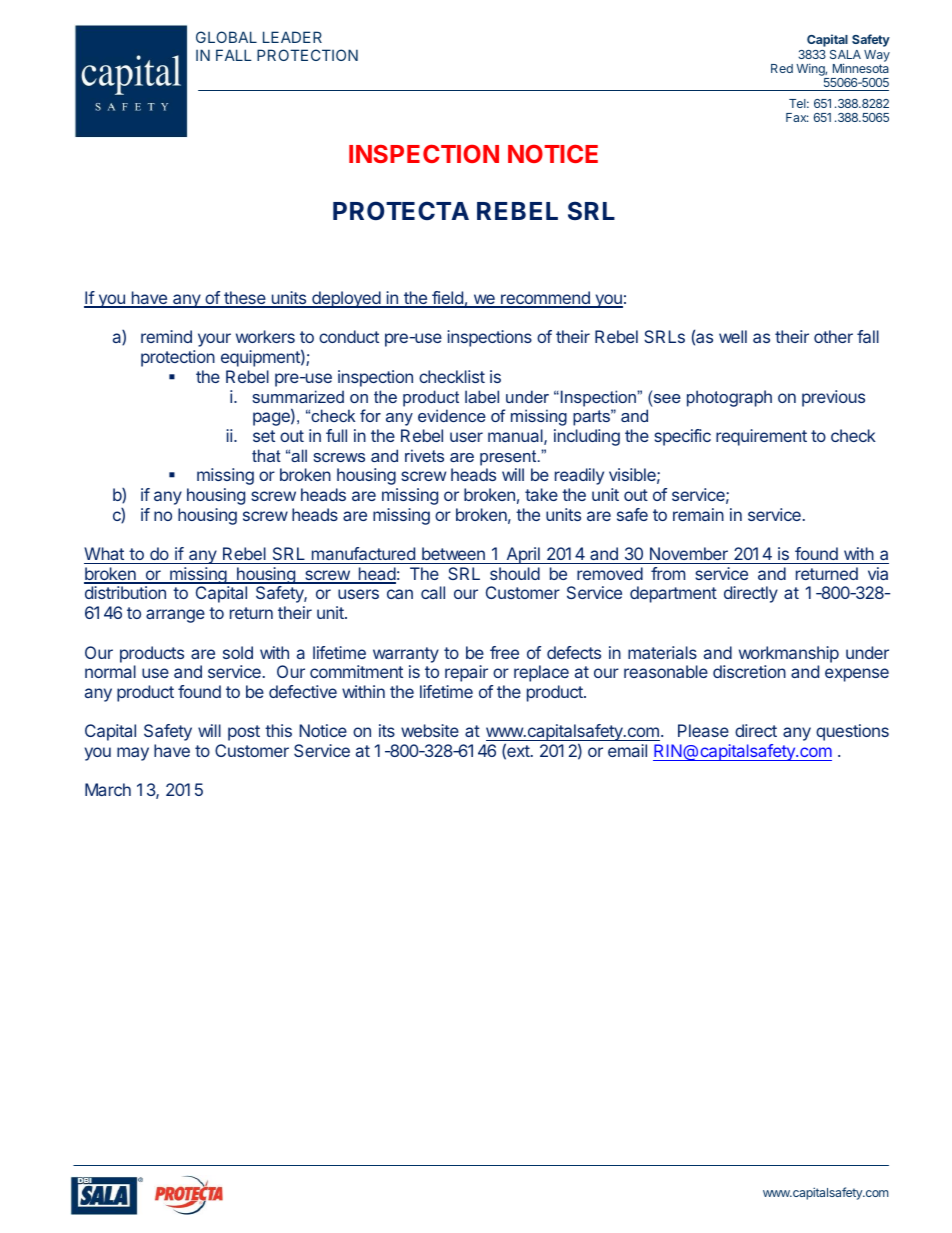 The image size is (952, 1233). What do you see at coordinates (292, 37) in the screenshot?
I see `LEADER` at bounding box center [292, 37].
